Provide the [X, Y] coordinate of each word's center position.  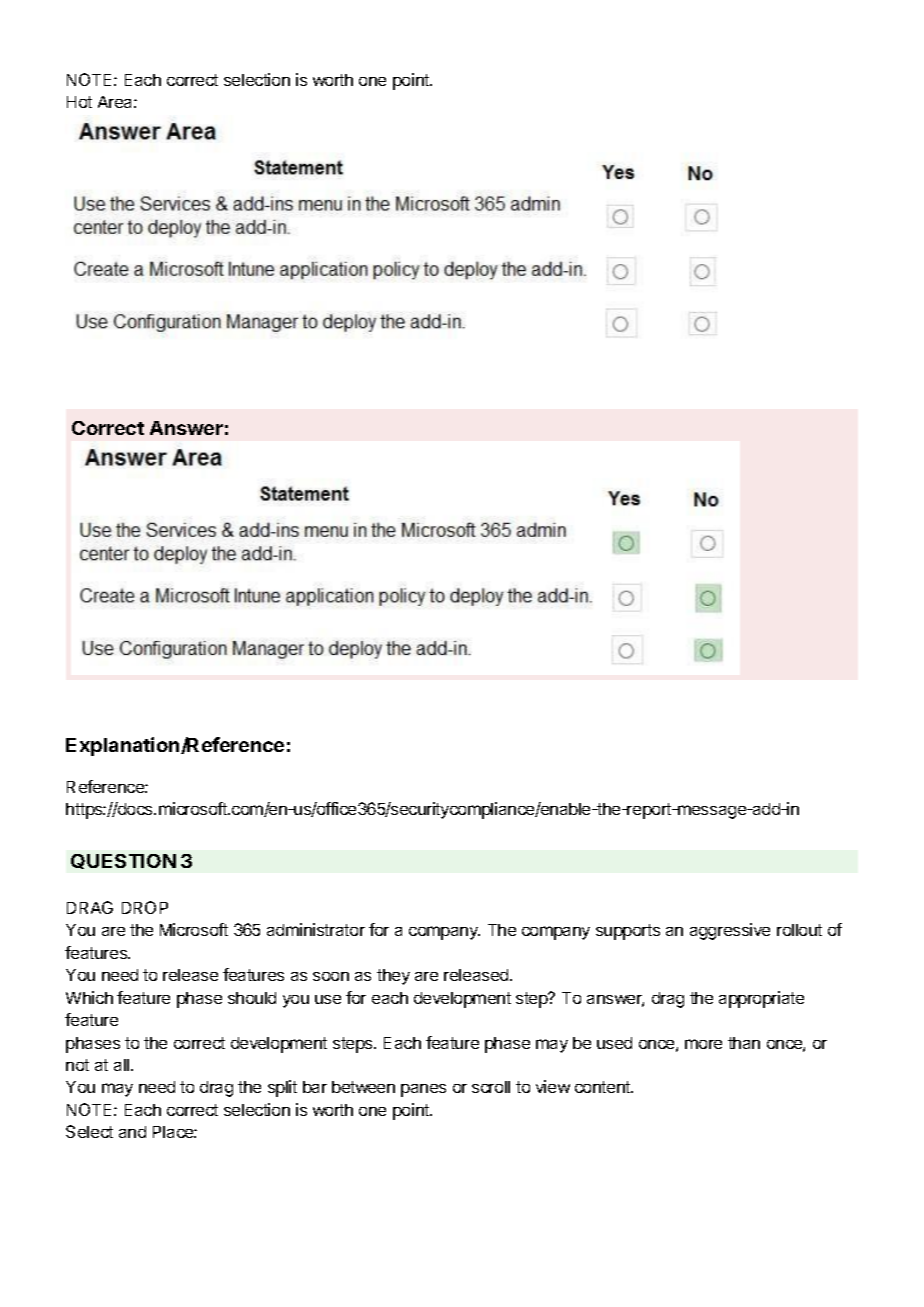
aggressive [730, 931]
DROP [145, 907]
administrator [316, 929]
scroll [491, 1087]
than [744, 1043]
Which [89, 997]
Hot [79, 102]
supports [628, 932]
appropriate [761, 999]
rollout [799, 930]
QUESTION [123, 861]
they [393, 977]
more [703, 1044]
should [252, 998]
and [132, 1132]
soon [331, 976]
